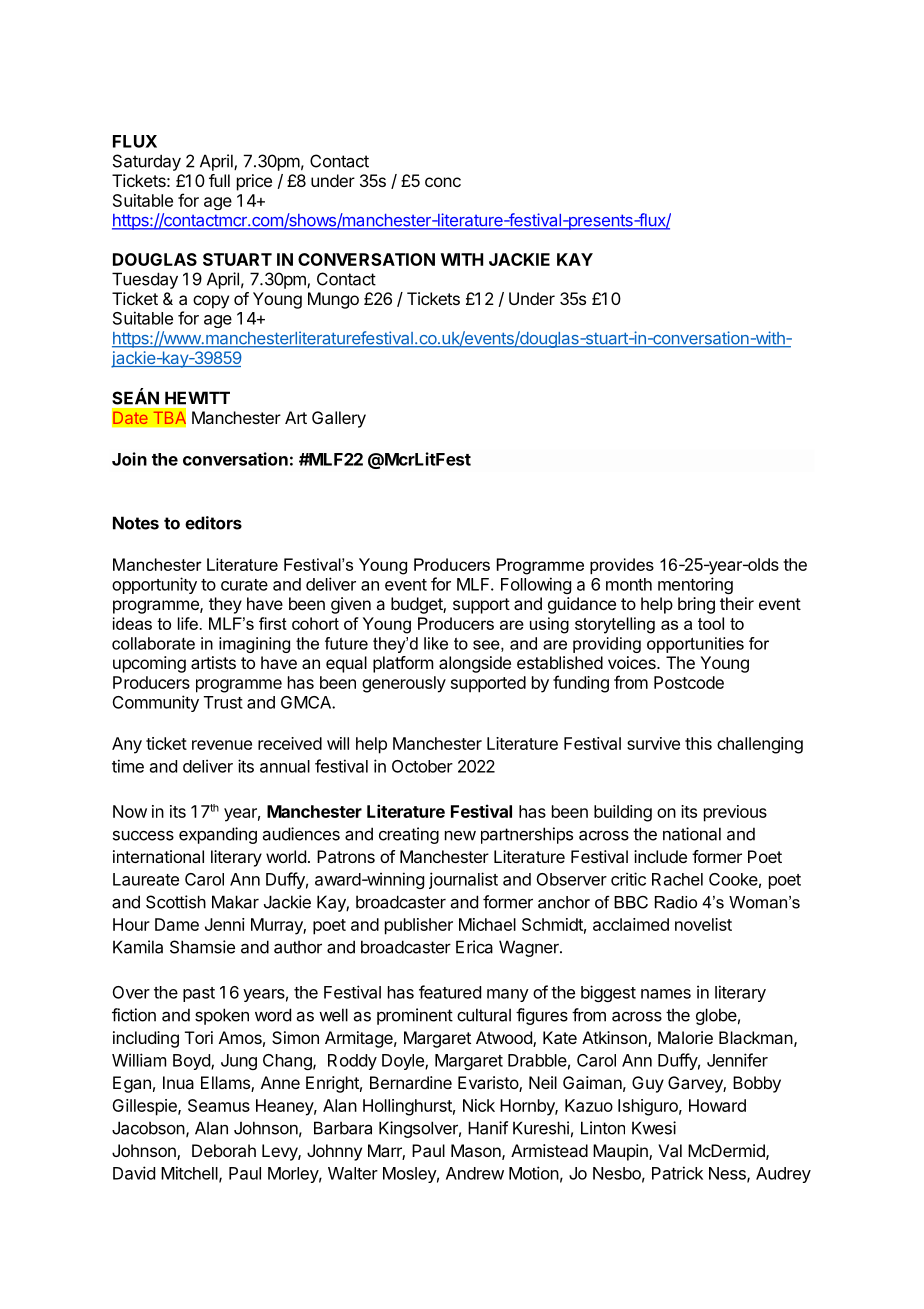 This page has width=924, height=1309. Describe the element at coordinates (218, 835) in the page. I see `expanding` at that location.
